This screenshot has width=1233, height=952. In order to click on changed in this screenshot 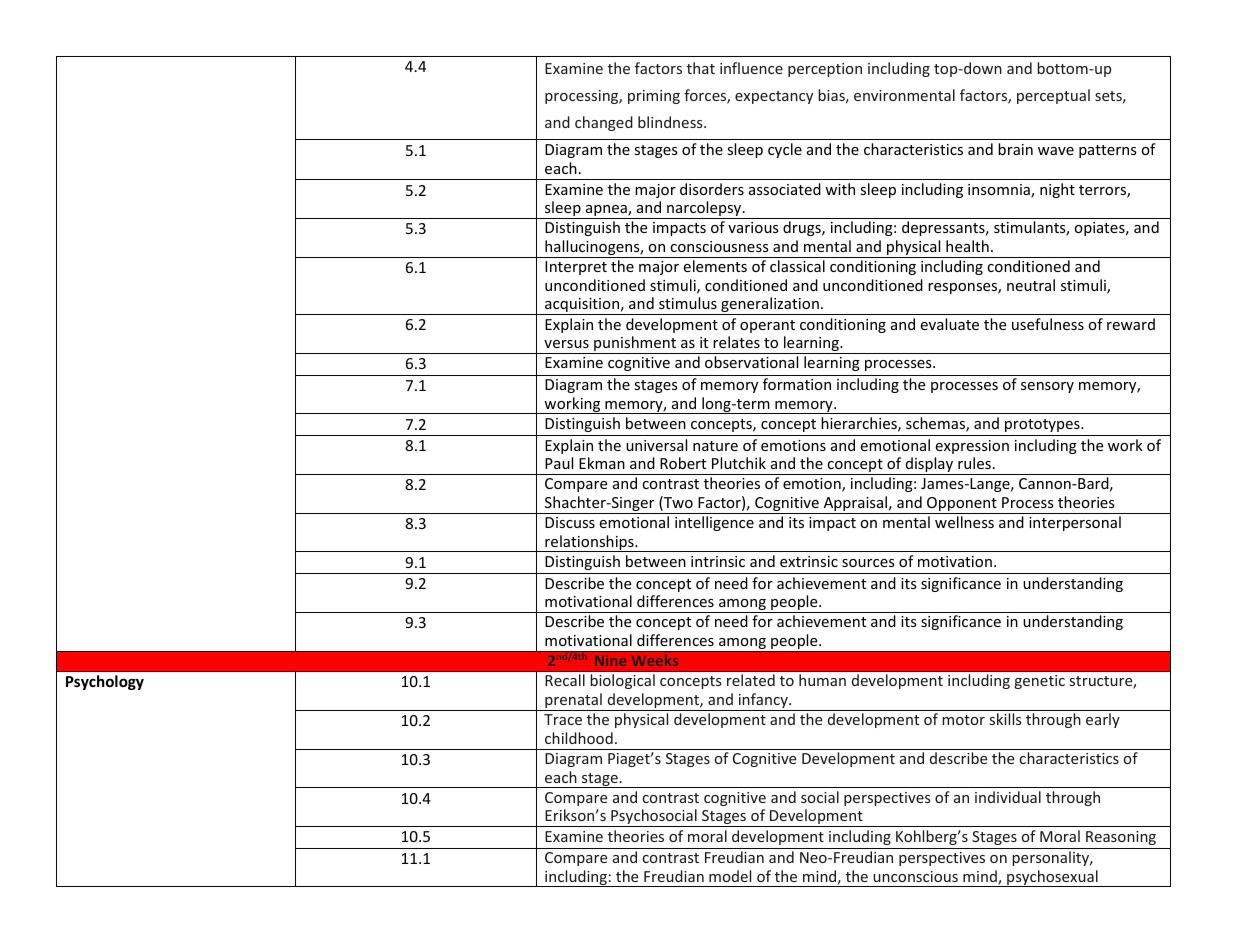, I will do `click(604, 123)`.
